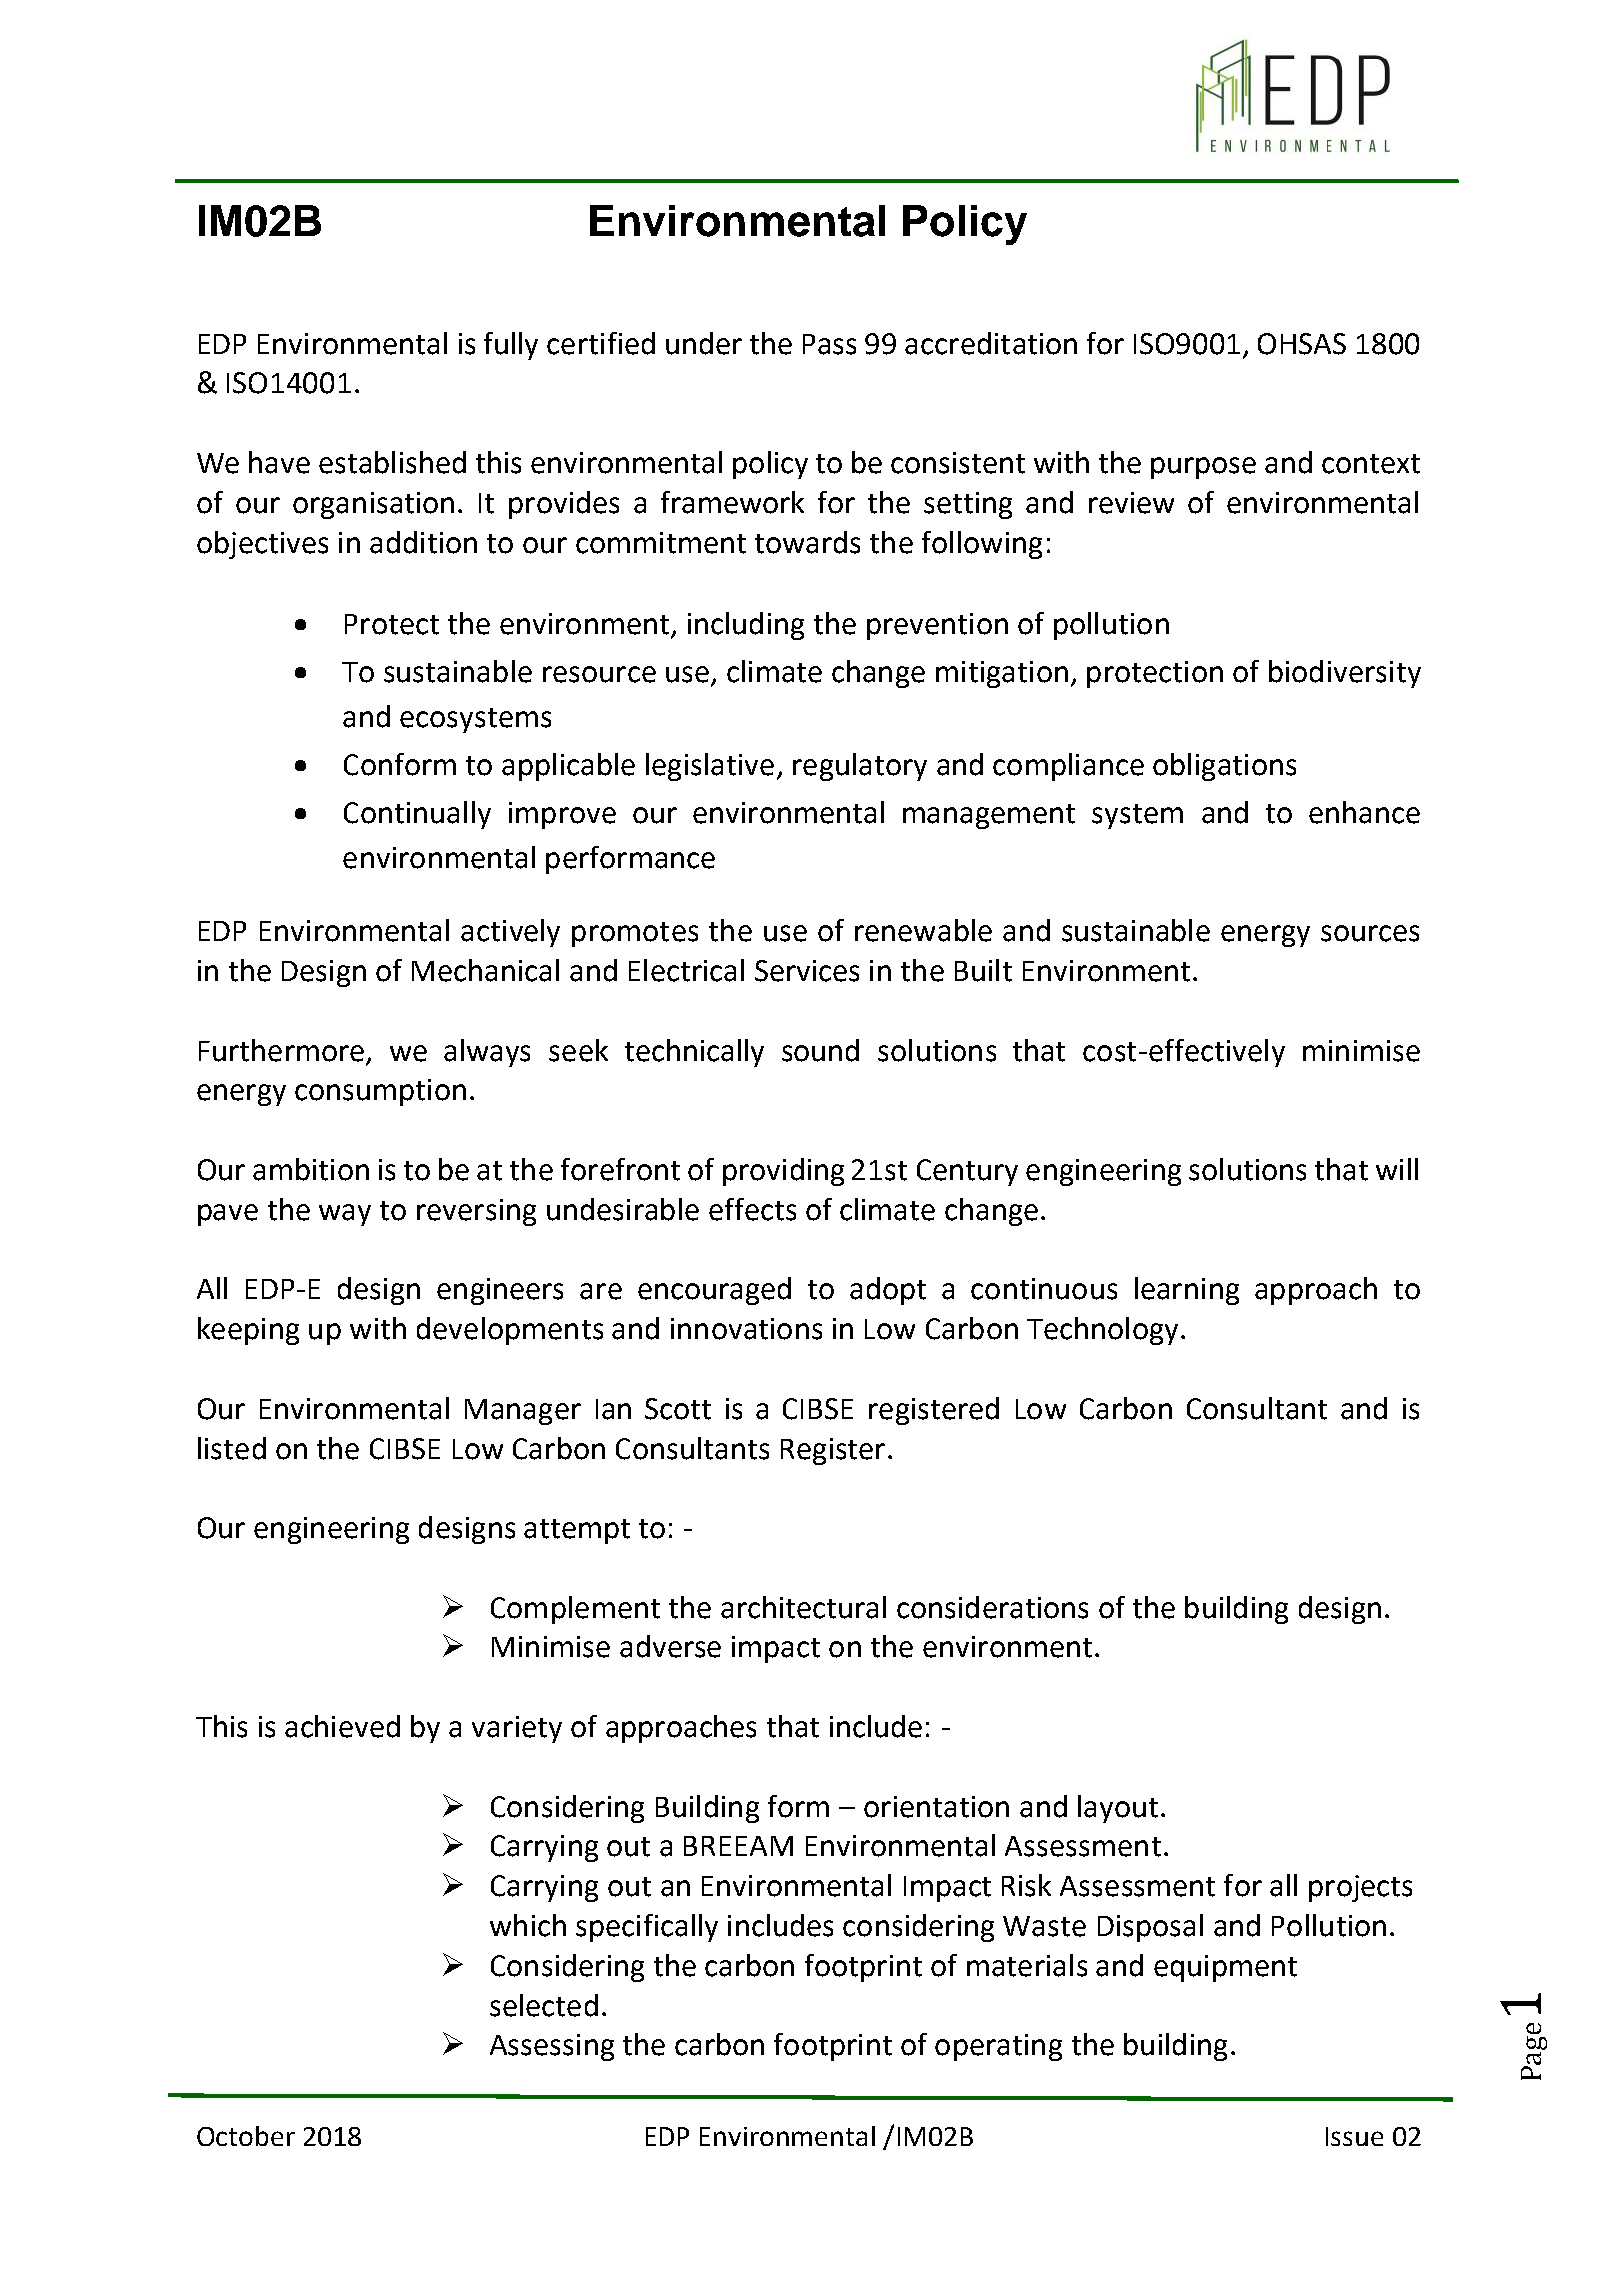  What do you see at coordinates (1118, 1809) in the page?
I see `layout` at bounding box center [1118, 1809].
